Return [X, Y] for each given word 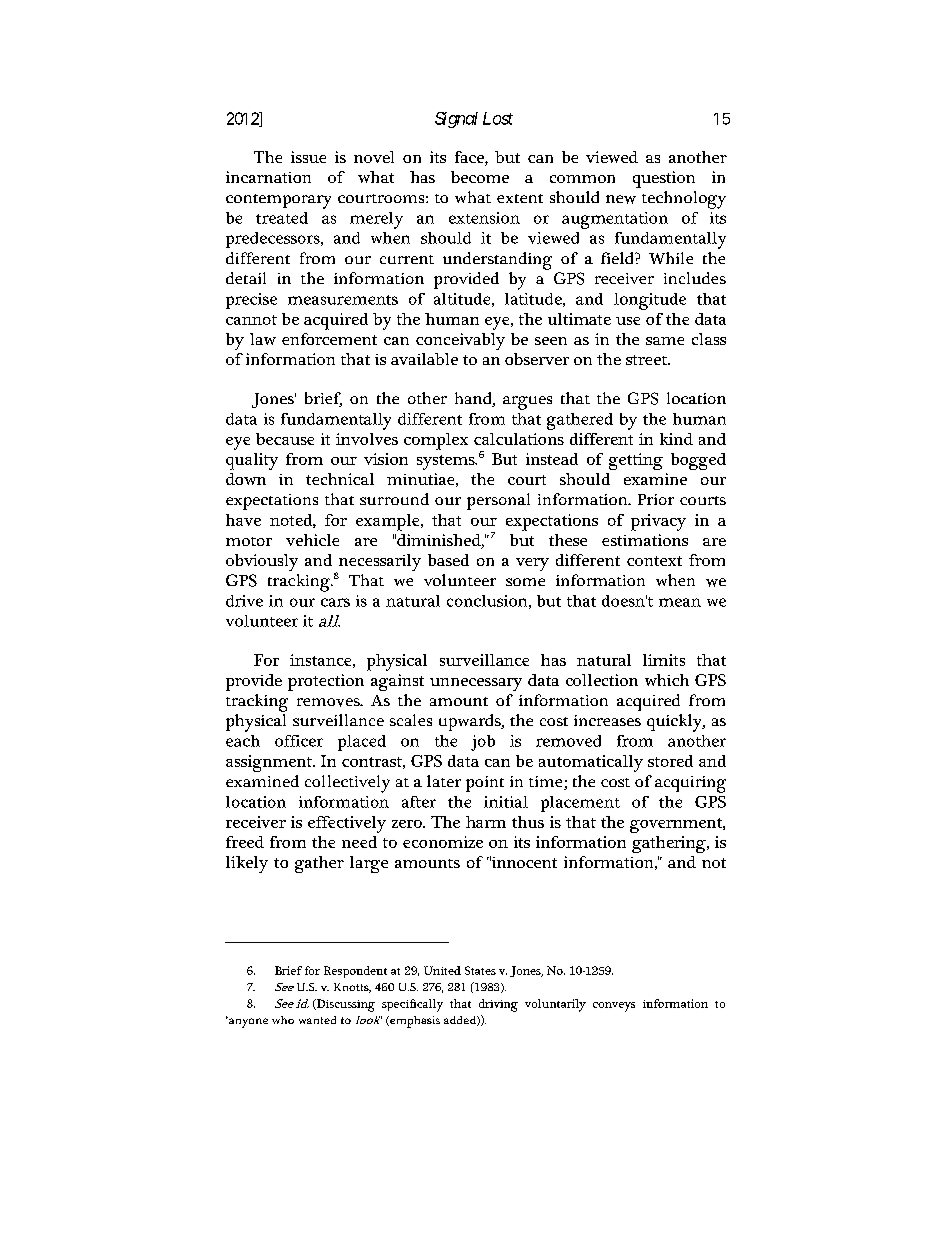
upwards [471, 722]
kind [676, 439]
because [285, 439]
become [480, 177]
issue [308, 157]
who [283, 1020]
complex [436, 441]
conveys [614, 1007]
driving [498, 1005]
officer [299, 741]
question [664, 179]
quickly [676, 723]
